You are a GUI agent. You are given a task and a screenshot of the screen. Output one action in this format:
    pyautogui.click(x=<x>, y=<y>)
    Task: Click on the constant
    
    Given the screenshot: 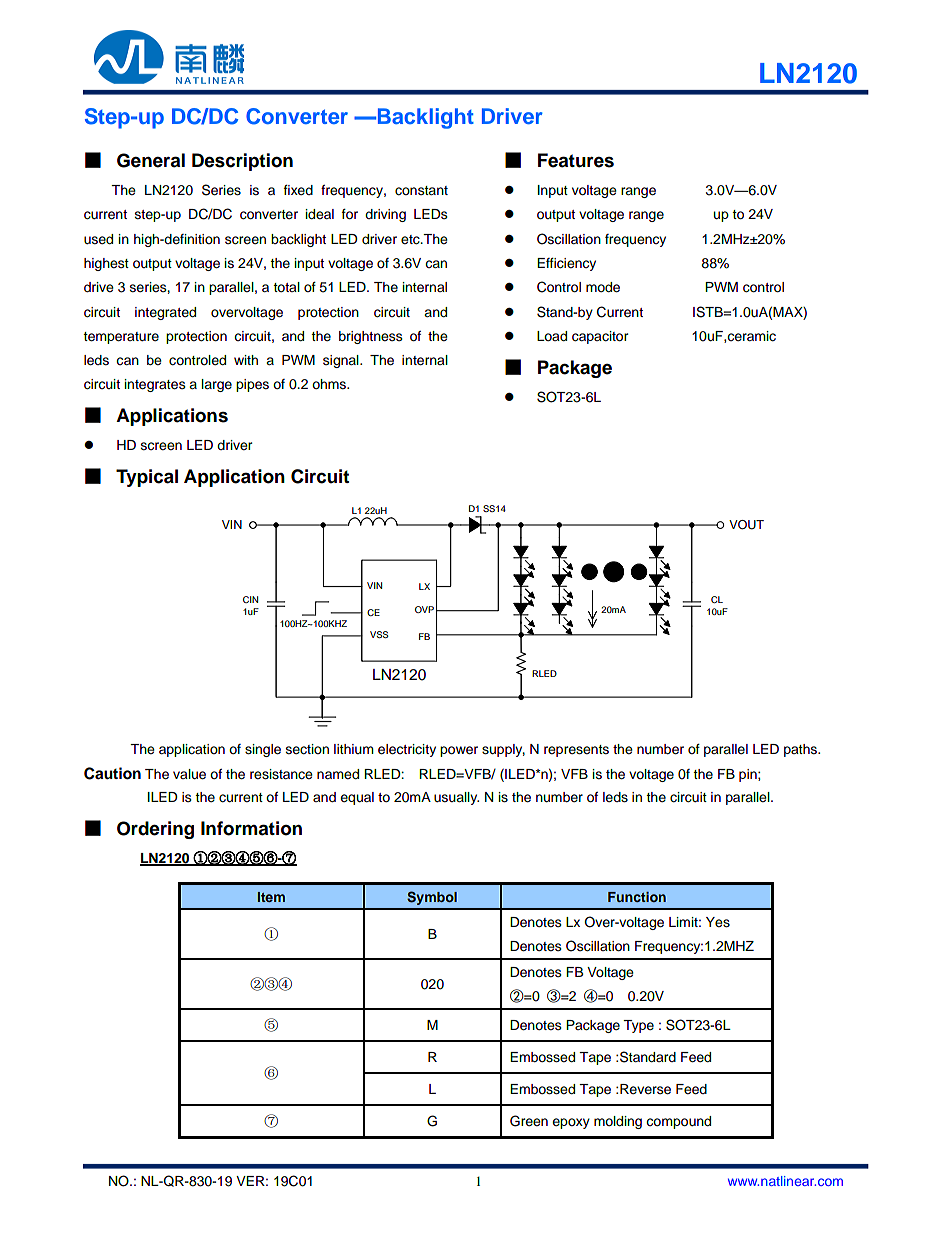 What is the action you would take?
    pyautogui.click(x=421, y=191)
